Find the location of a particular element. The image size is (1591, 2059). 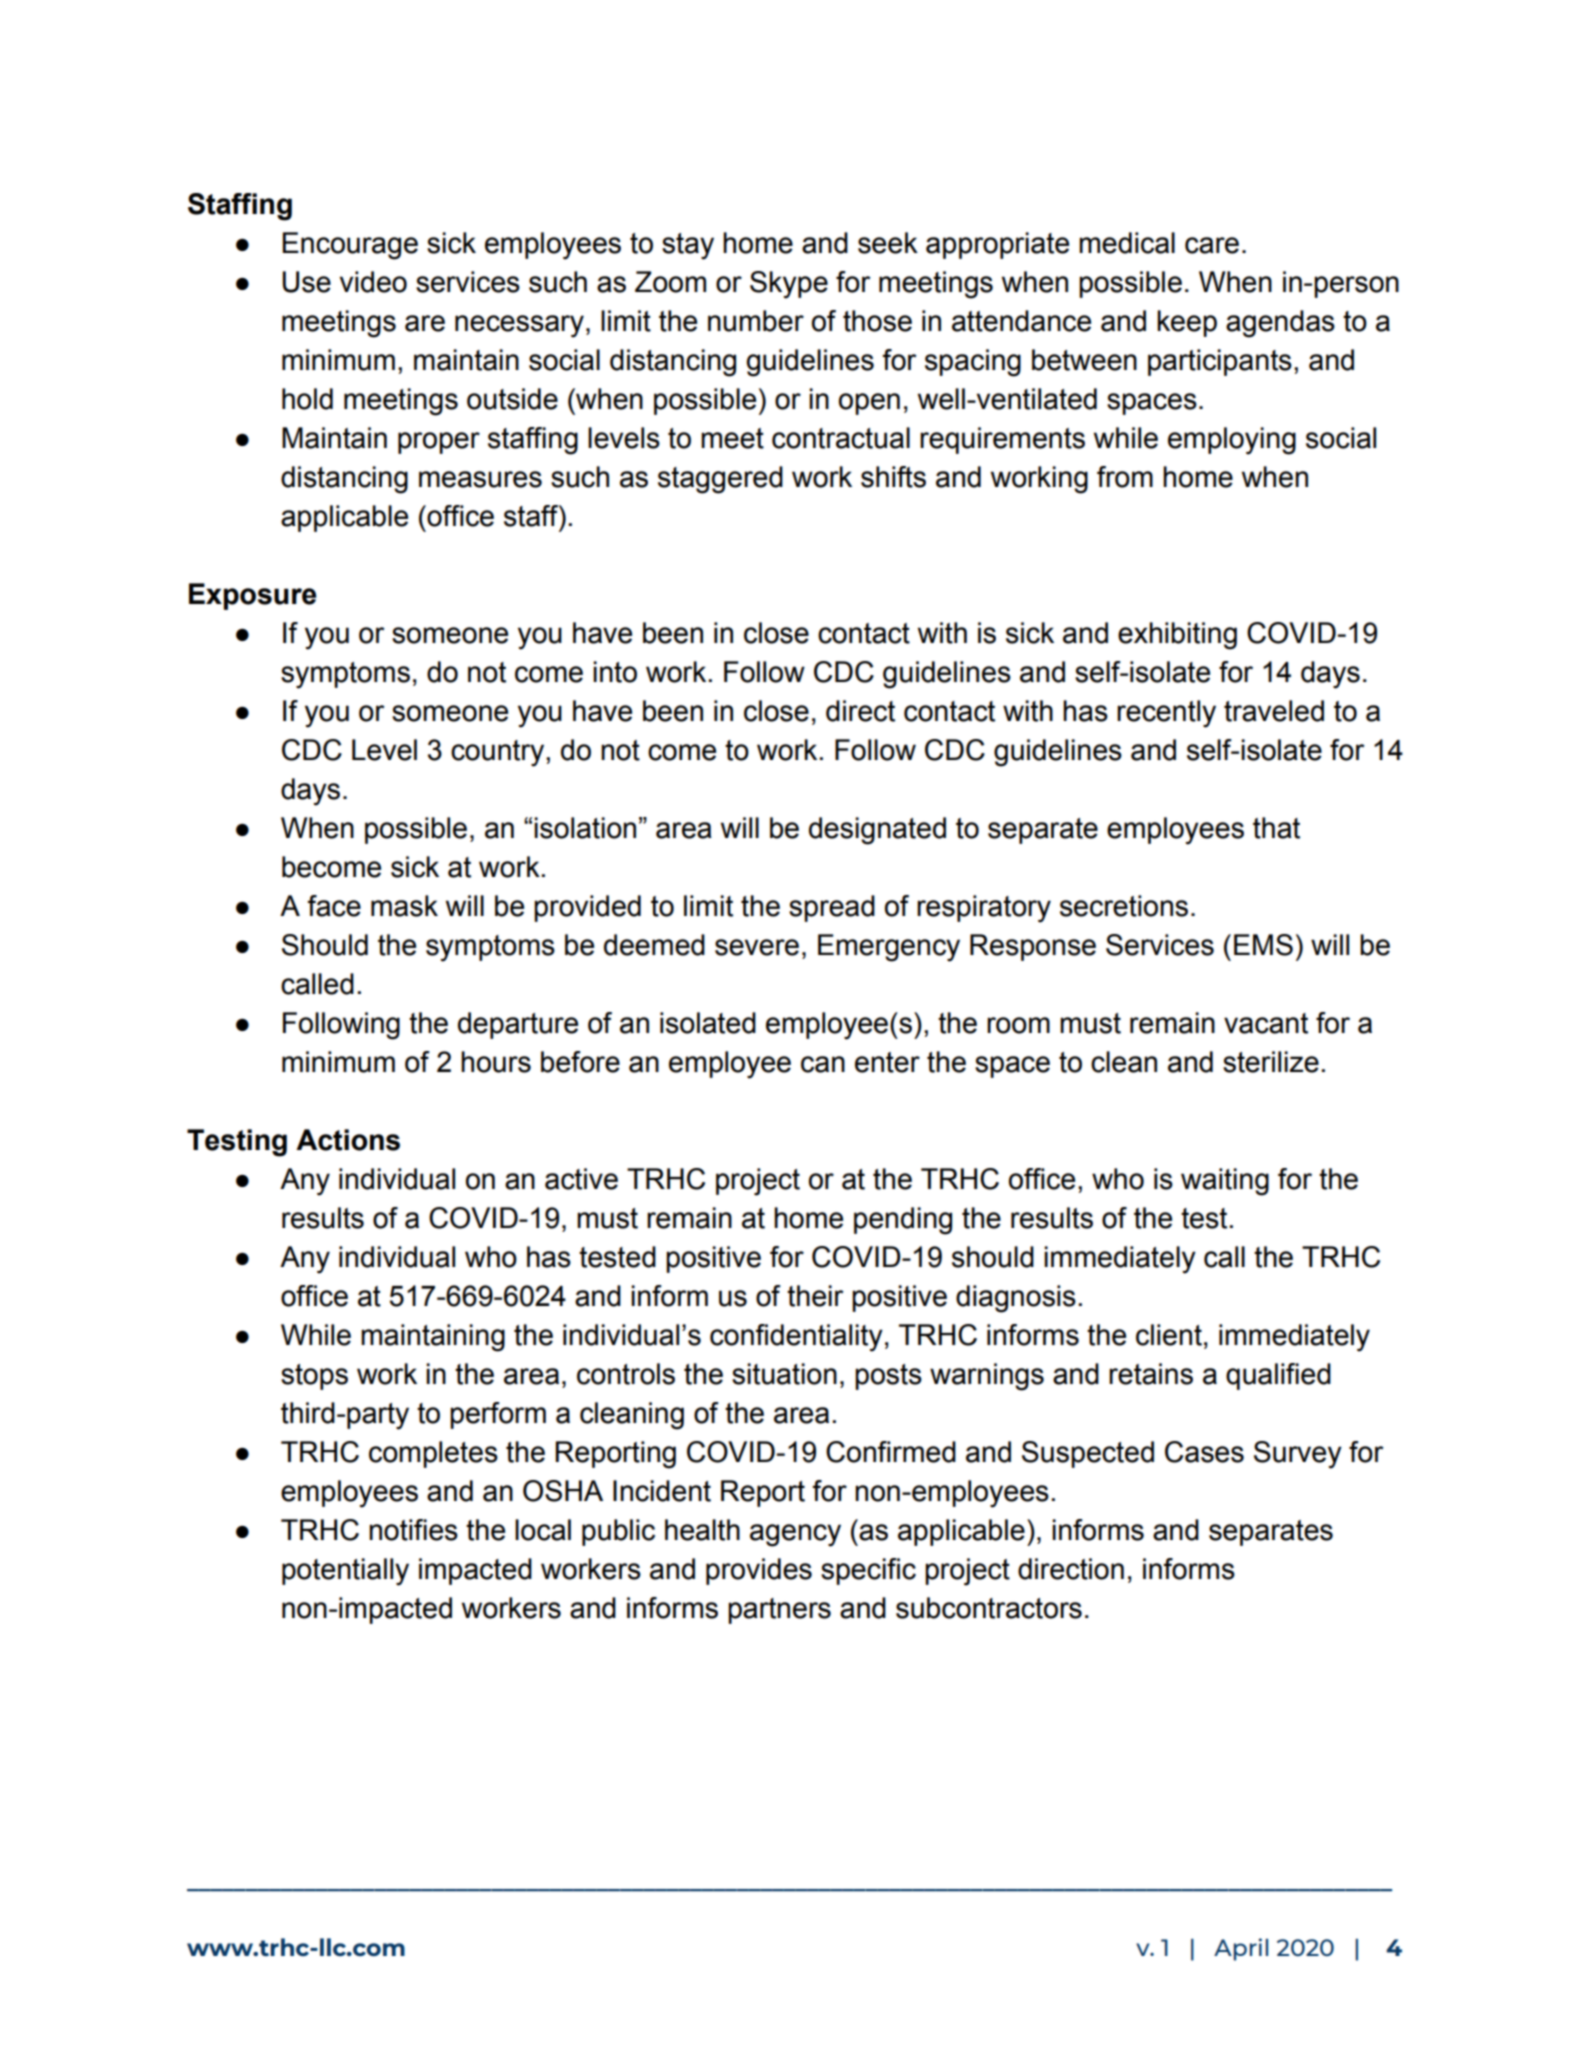

Skype is located at coordinates (789, 285).
